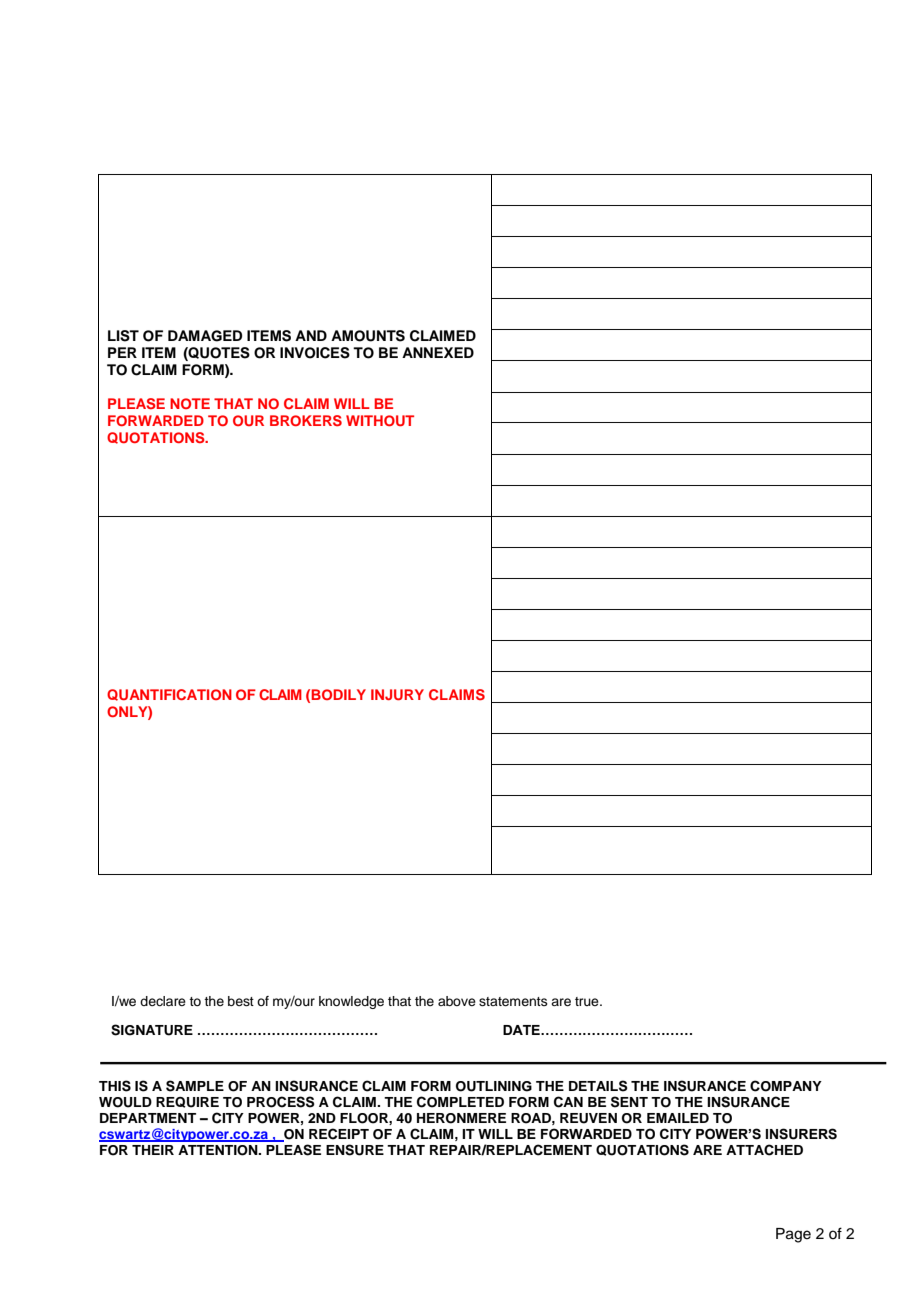 The height and width of the screenshot is (1308, 924). I want to click on QUANTIFICATION, so click(169, 695).
